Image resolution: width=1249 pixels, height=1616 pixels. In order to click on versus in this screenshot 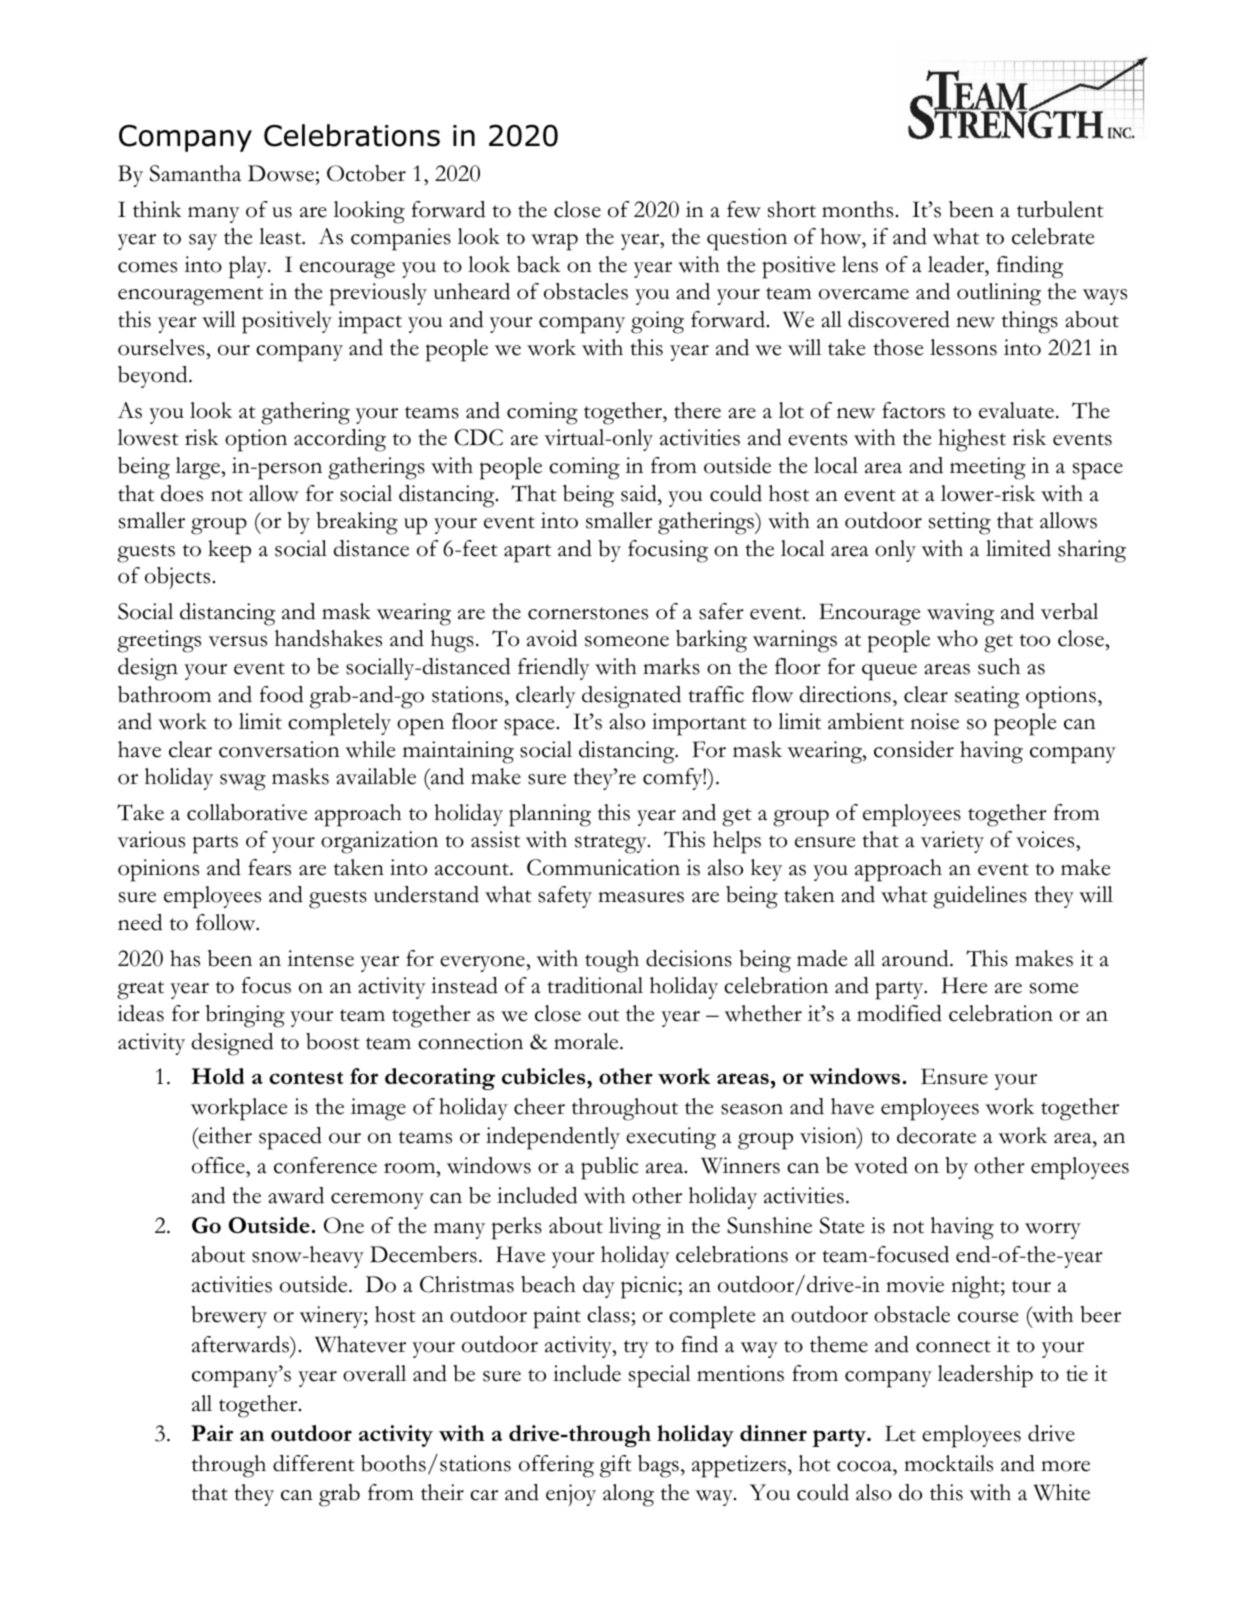, I will do `click(237, 641)`.
